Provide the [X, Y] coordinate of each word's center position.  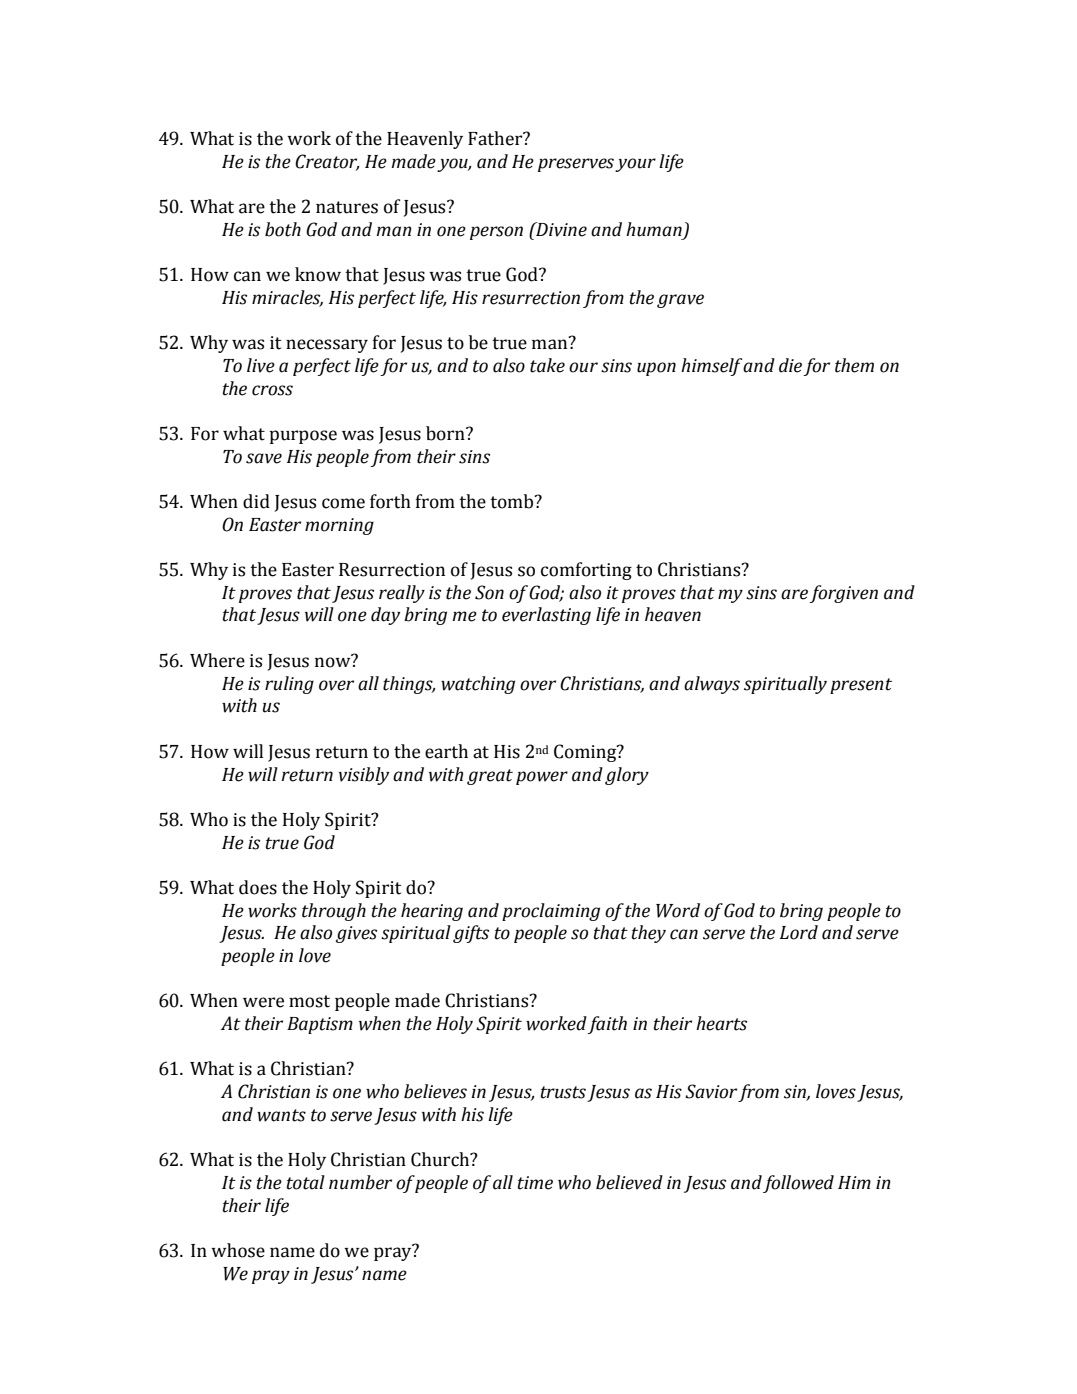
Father [496, 138]
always [712, 685]
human [654, 229]
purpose [303, 437]
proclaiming [551, 912]
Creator [327, 162]
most [309, 1001]
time [535, 1183]
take [547, 365]
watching [478, 685]
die [790, 365]
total [306, 1182]
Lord [799, 932]
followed [798, 1184]
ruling [289, 685]
